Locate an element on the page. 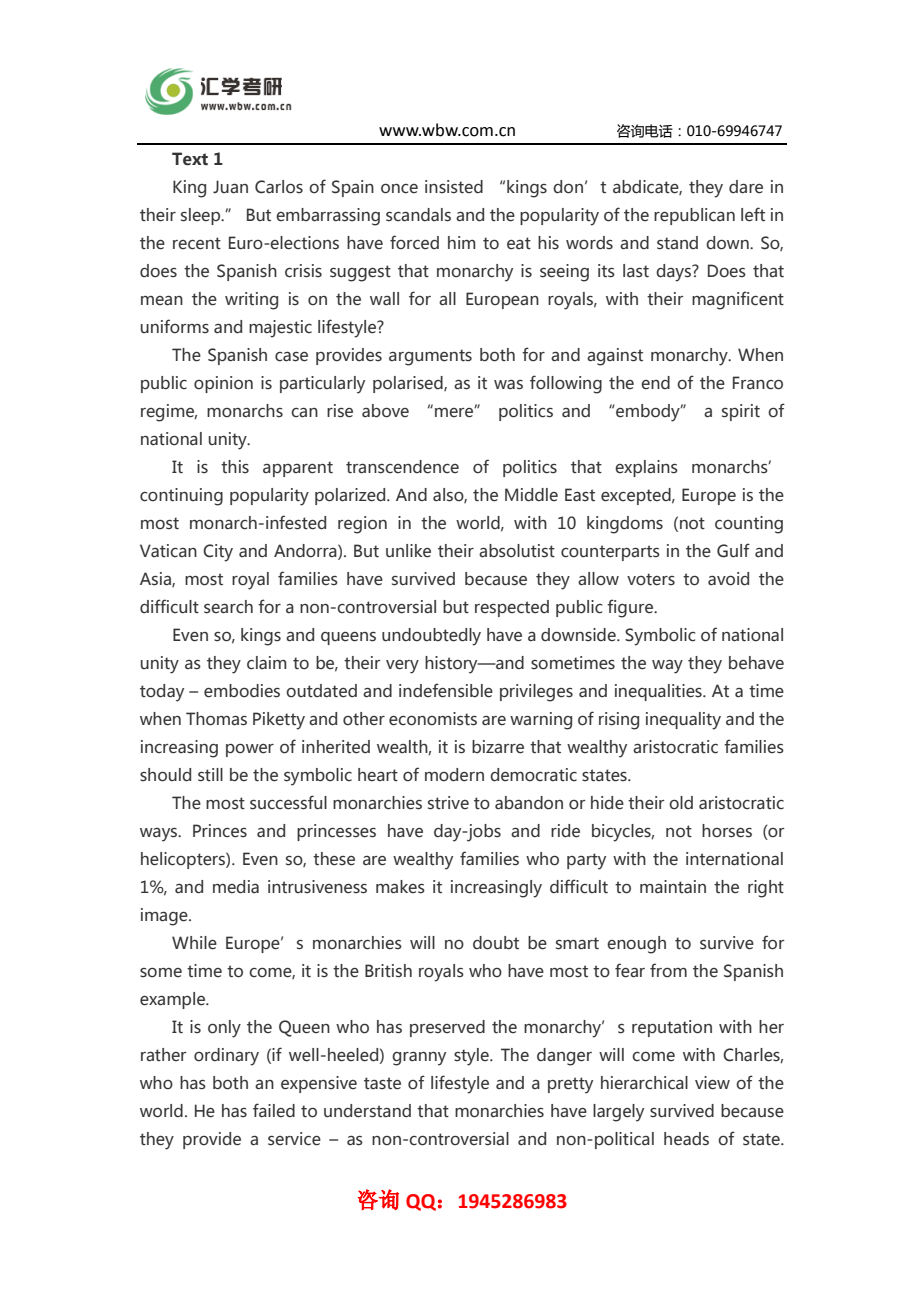 This page has width=924, height=1308. Juan is located at coordinates (230, 187).
